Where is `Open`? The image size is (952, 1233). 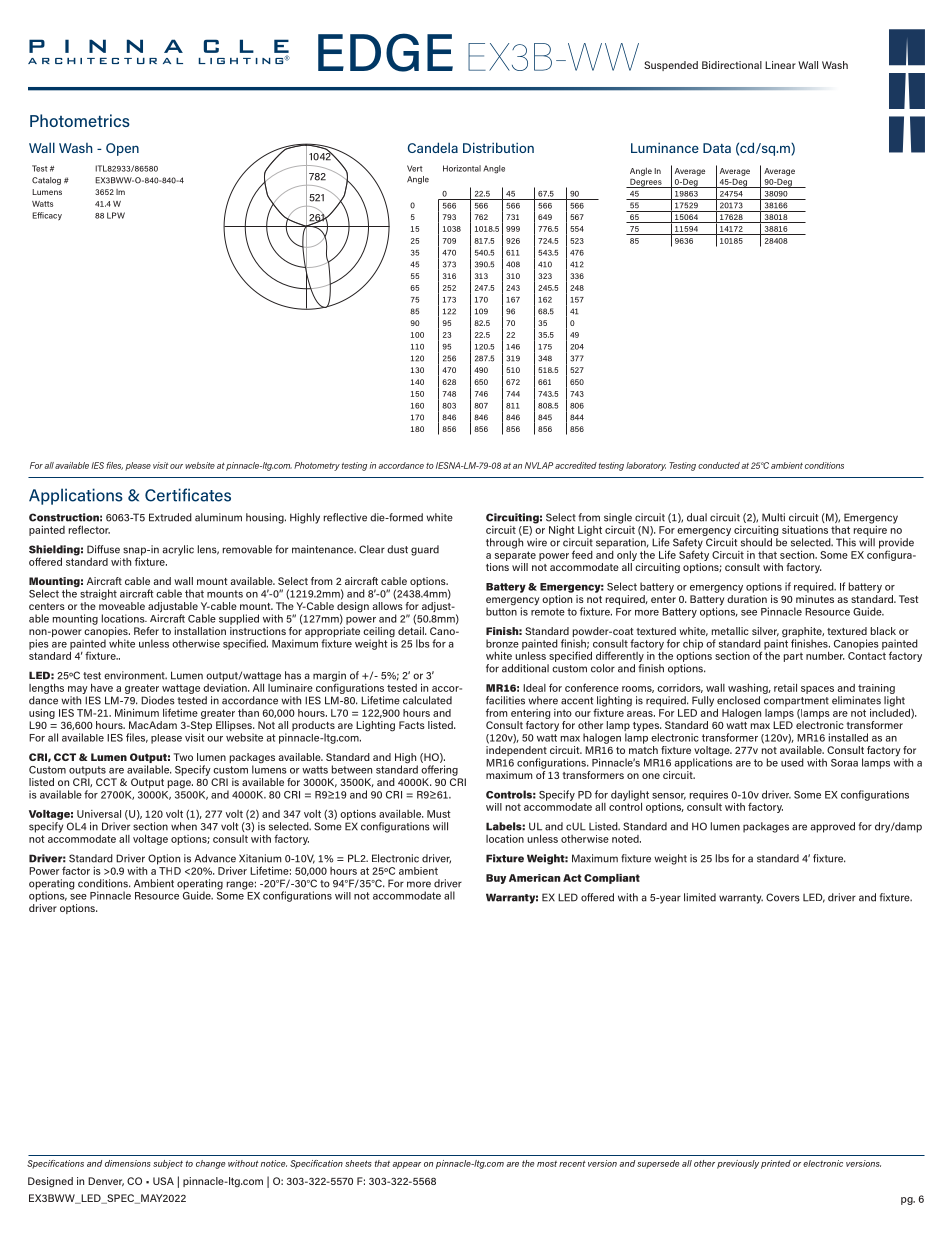
Open is located at coordinates (122, 149).
